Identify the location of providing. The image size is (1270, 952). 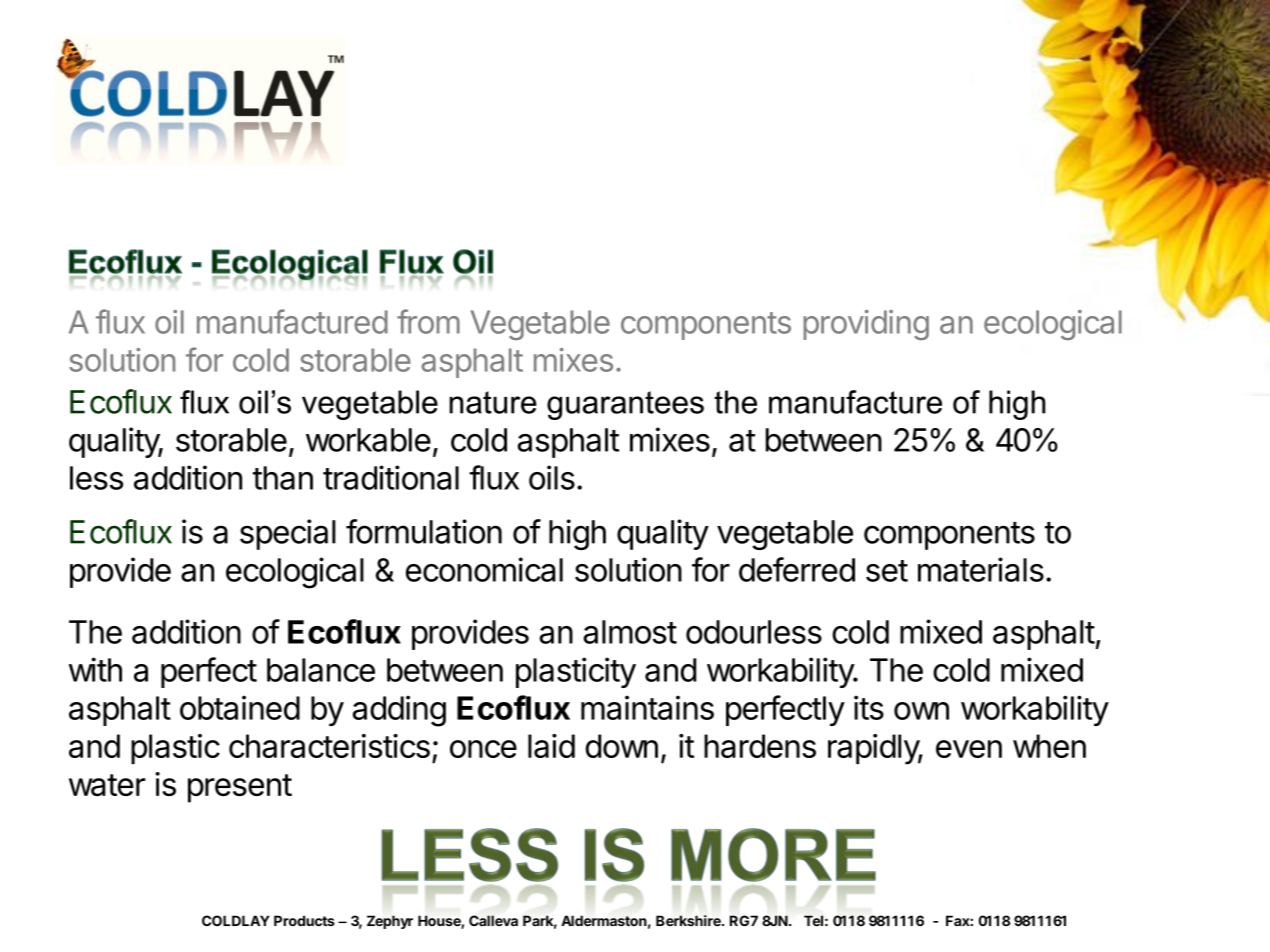
(866, 325).
